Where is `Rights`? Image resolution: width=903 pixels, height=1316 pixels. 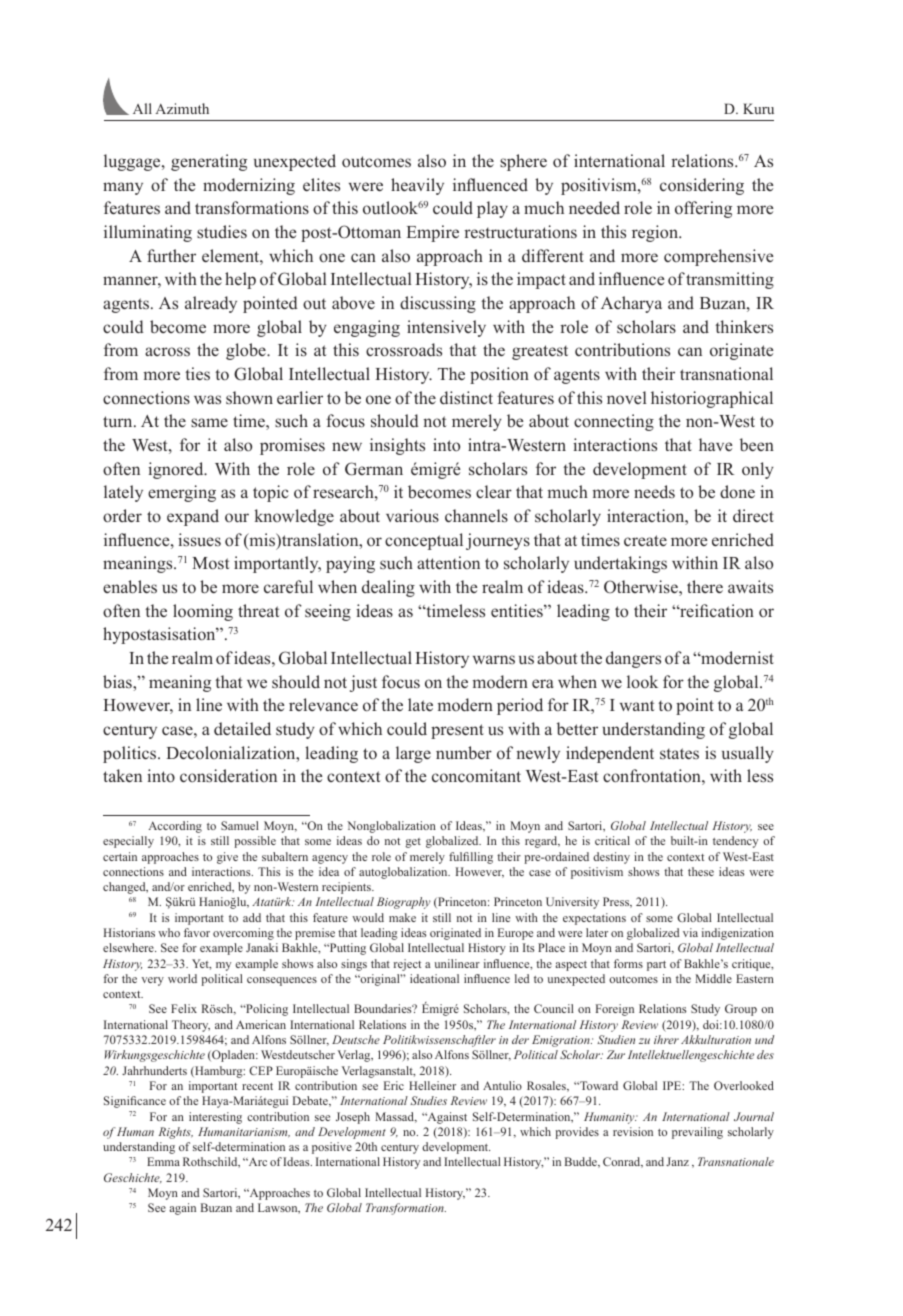 Rights is located at coordinates (176, 1133).
